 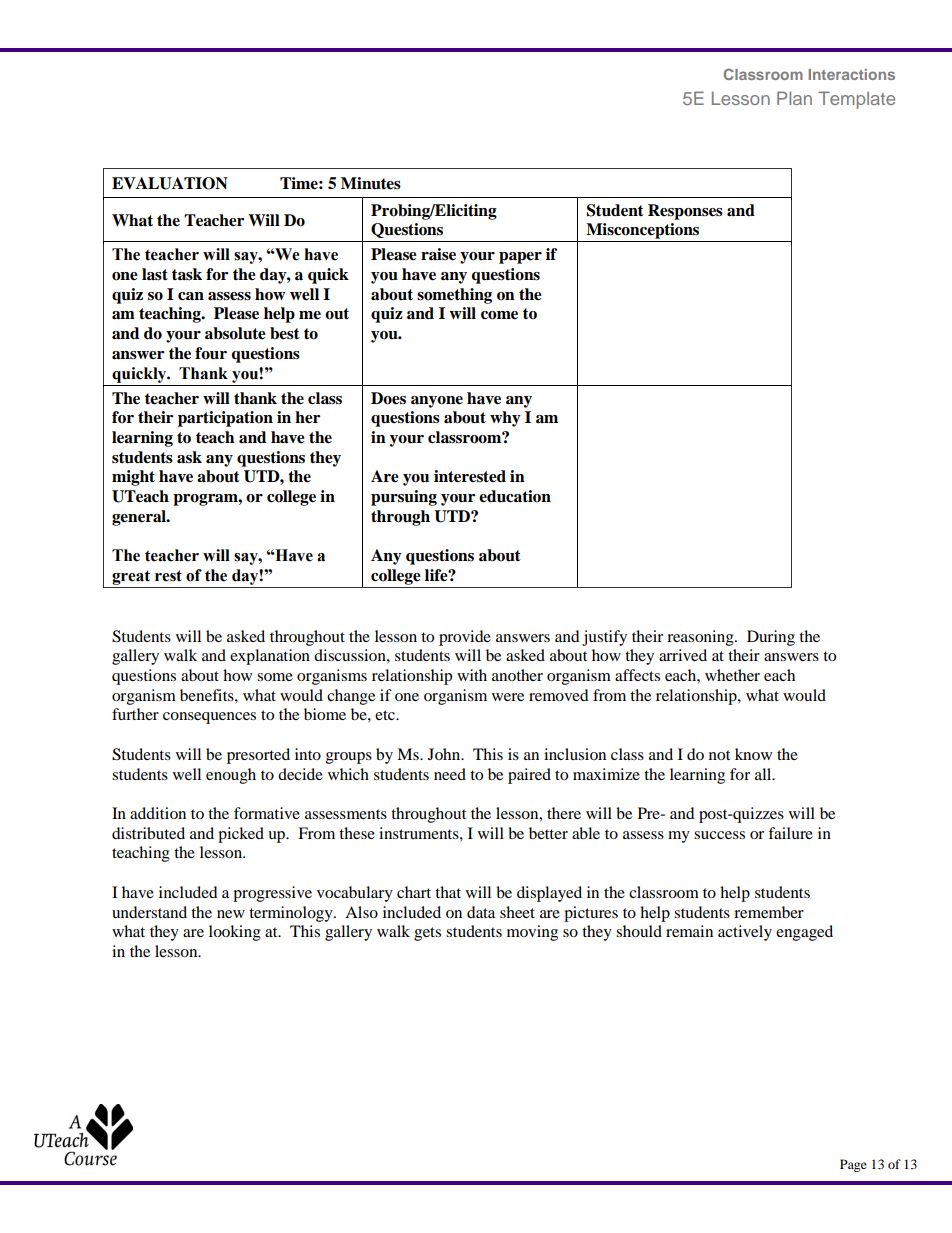 I want to click on Minutes, so click(x=371, y=183).
